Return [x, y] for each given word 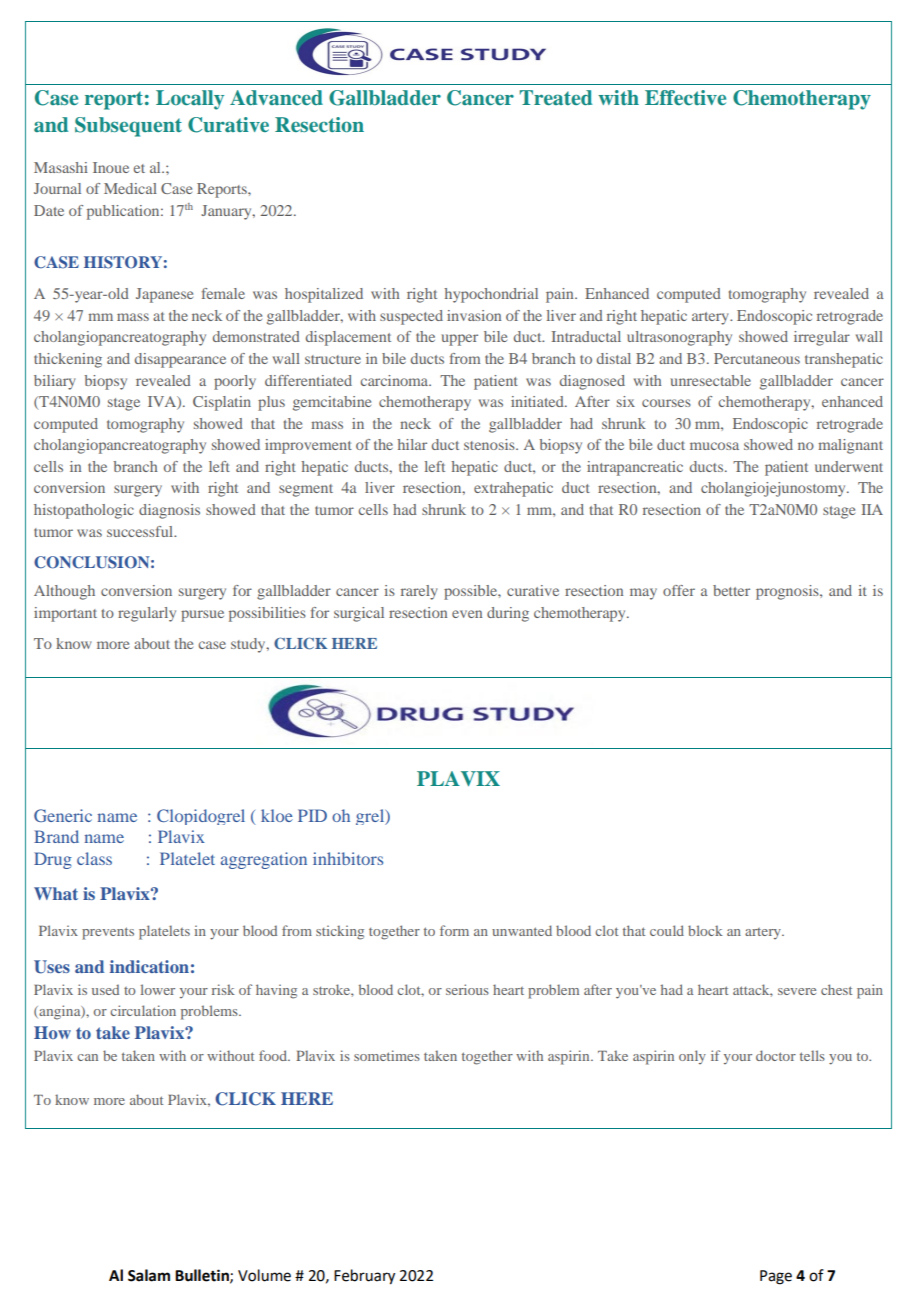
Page [776, 1277]
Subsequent [128, 127]
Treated [556, 97]
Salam [149, 1275]
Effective [685, 97]
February [364, 1277]
